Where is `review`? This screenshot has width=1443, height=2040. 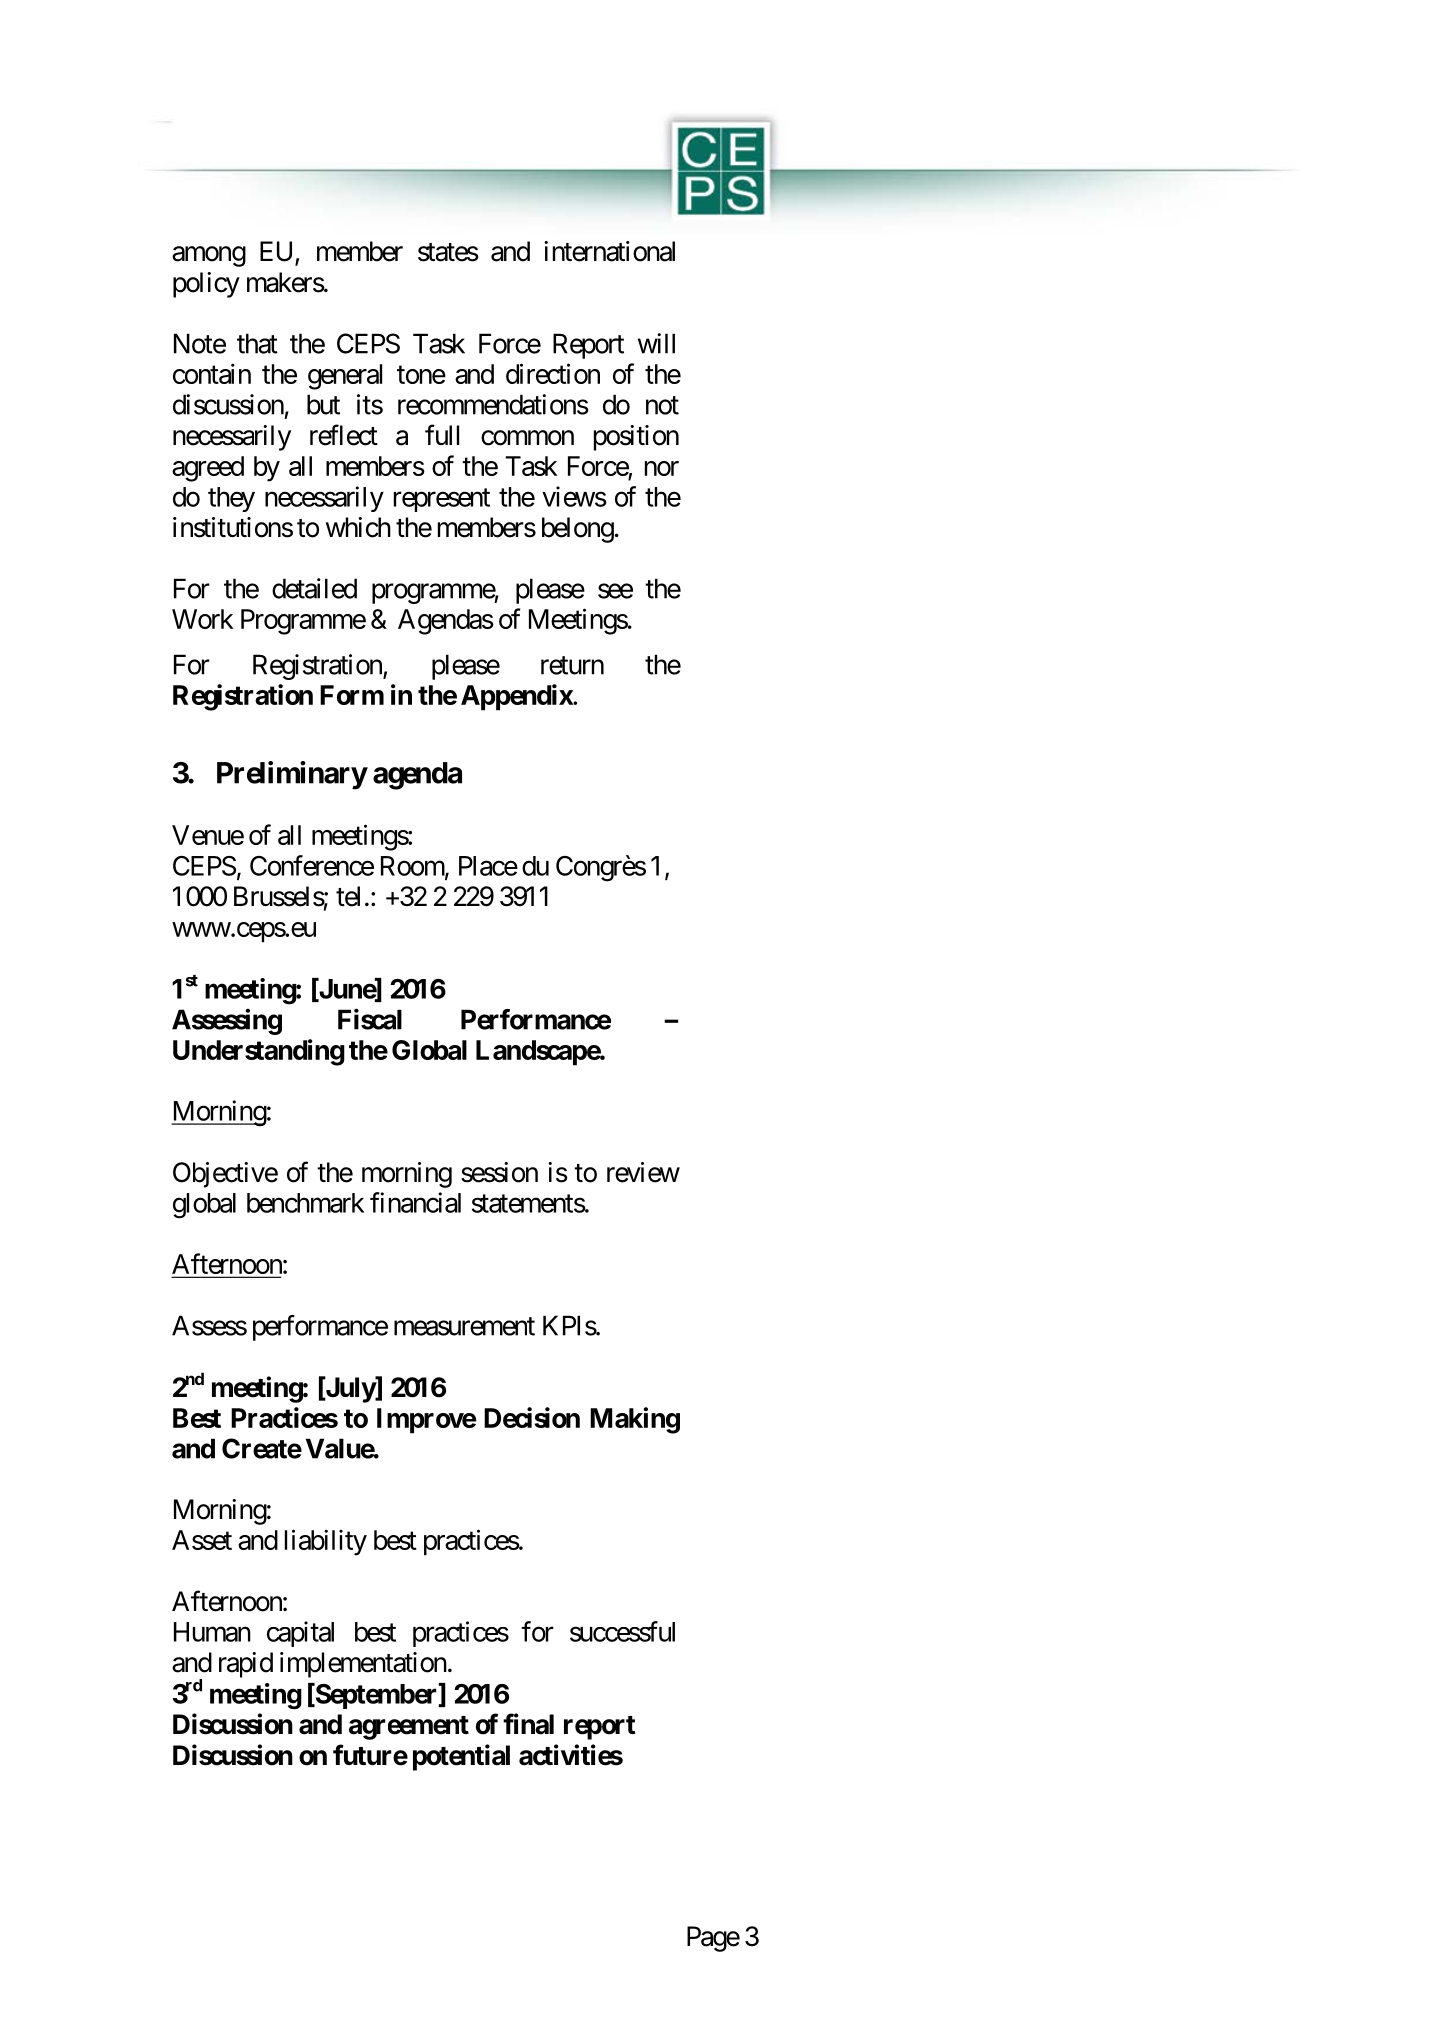
review is located at coordinates (643, 1172).
